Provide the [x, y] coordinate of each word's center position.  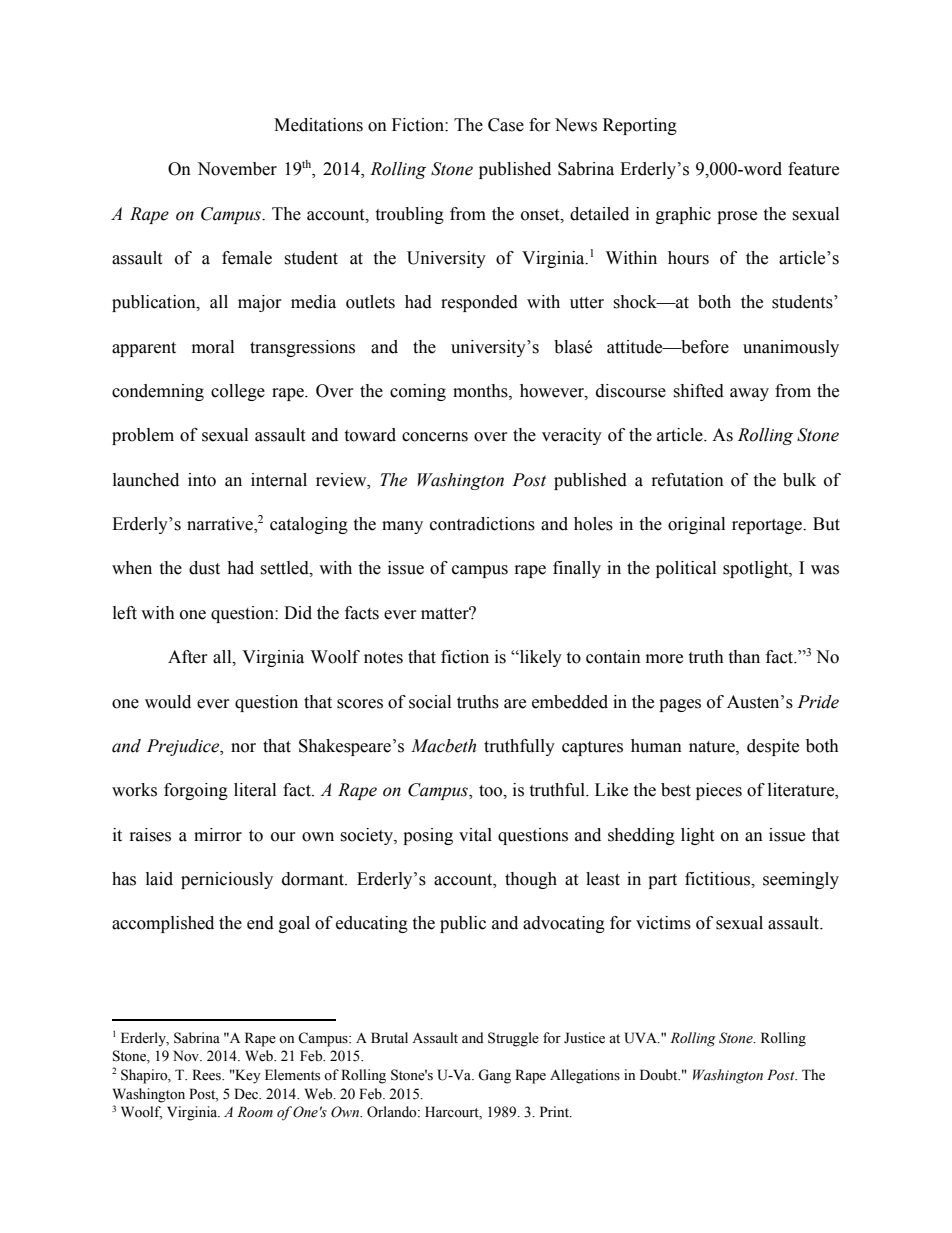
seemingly [801, 880]
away [749, 394]
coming [418, 392]
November [237, 169]
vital [475, 835]
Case [506, 125]
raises [150, 835]
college [238, 392]
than [744, 657]
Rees [207, 1075]
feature [813, 169]
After [188, 657]
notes [383, 658]
